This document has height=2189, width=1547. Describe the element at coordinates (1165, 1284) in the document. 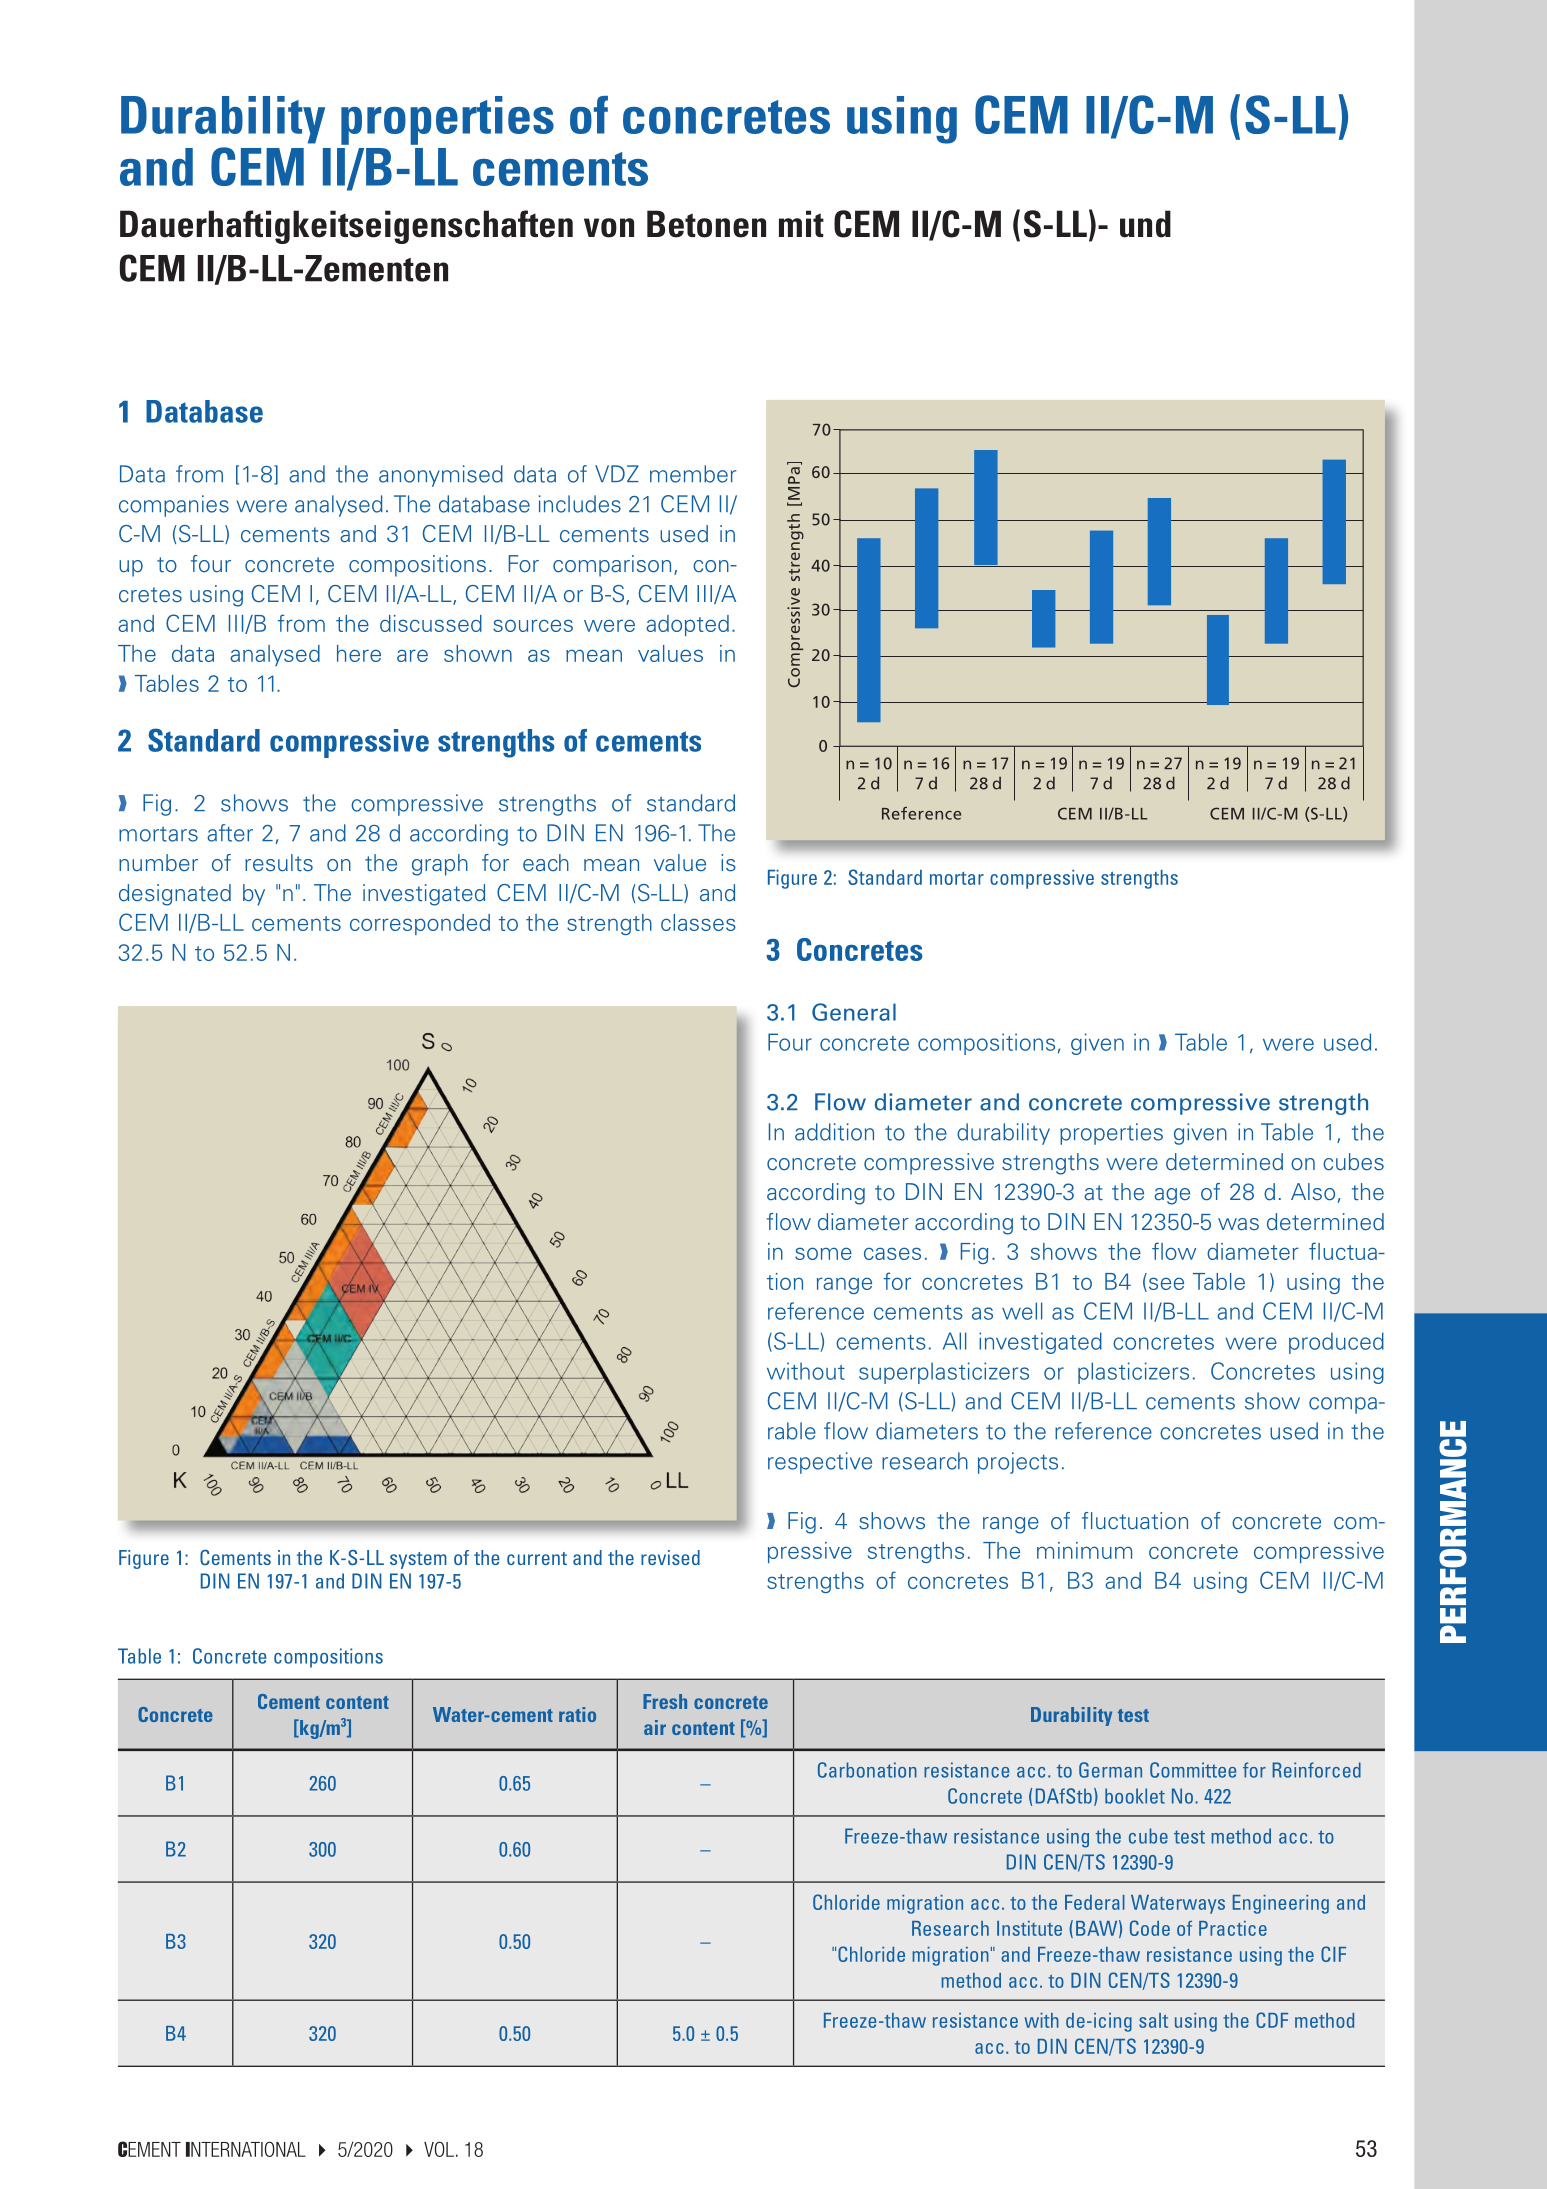

I see `see` at that location.
